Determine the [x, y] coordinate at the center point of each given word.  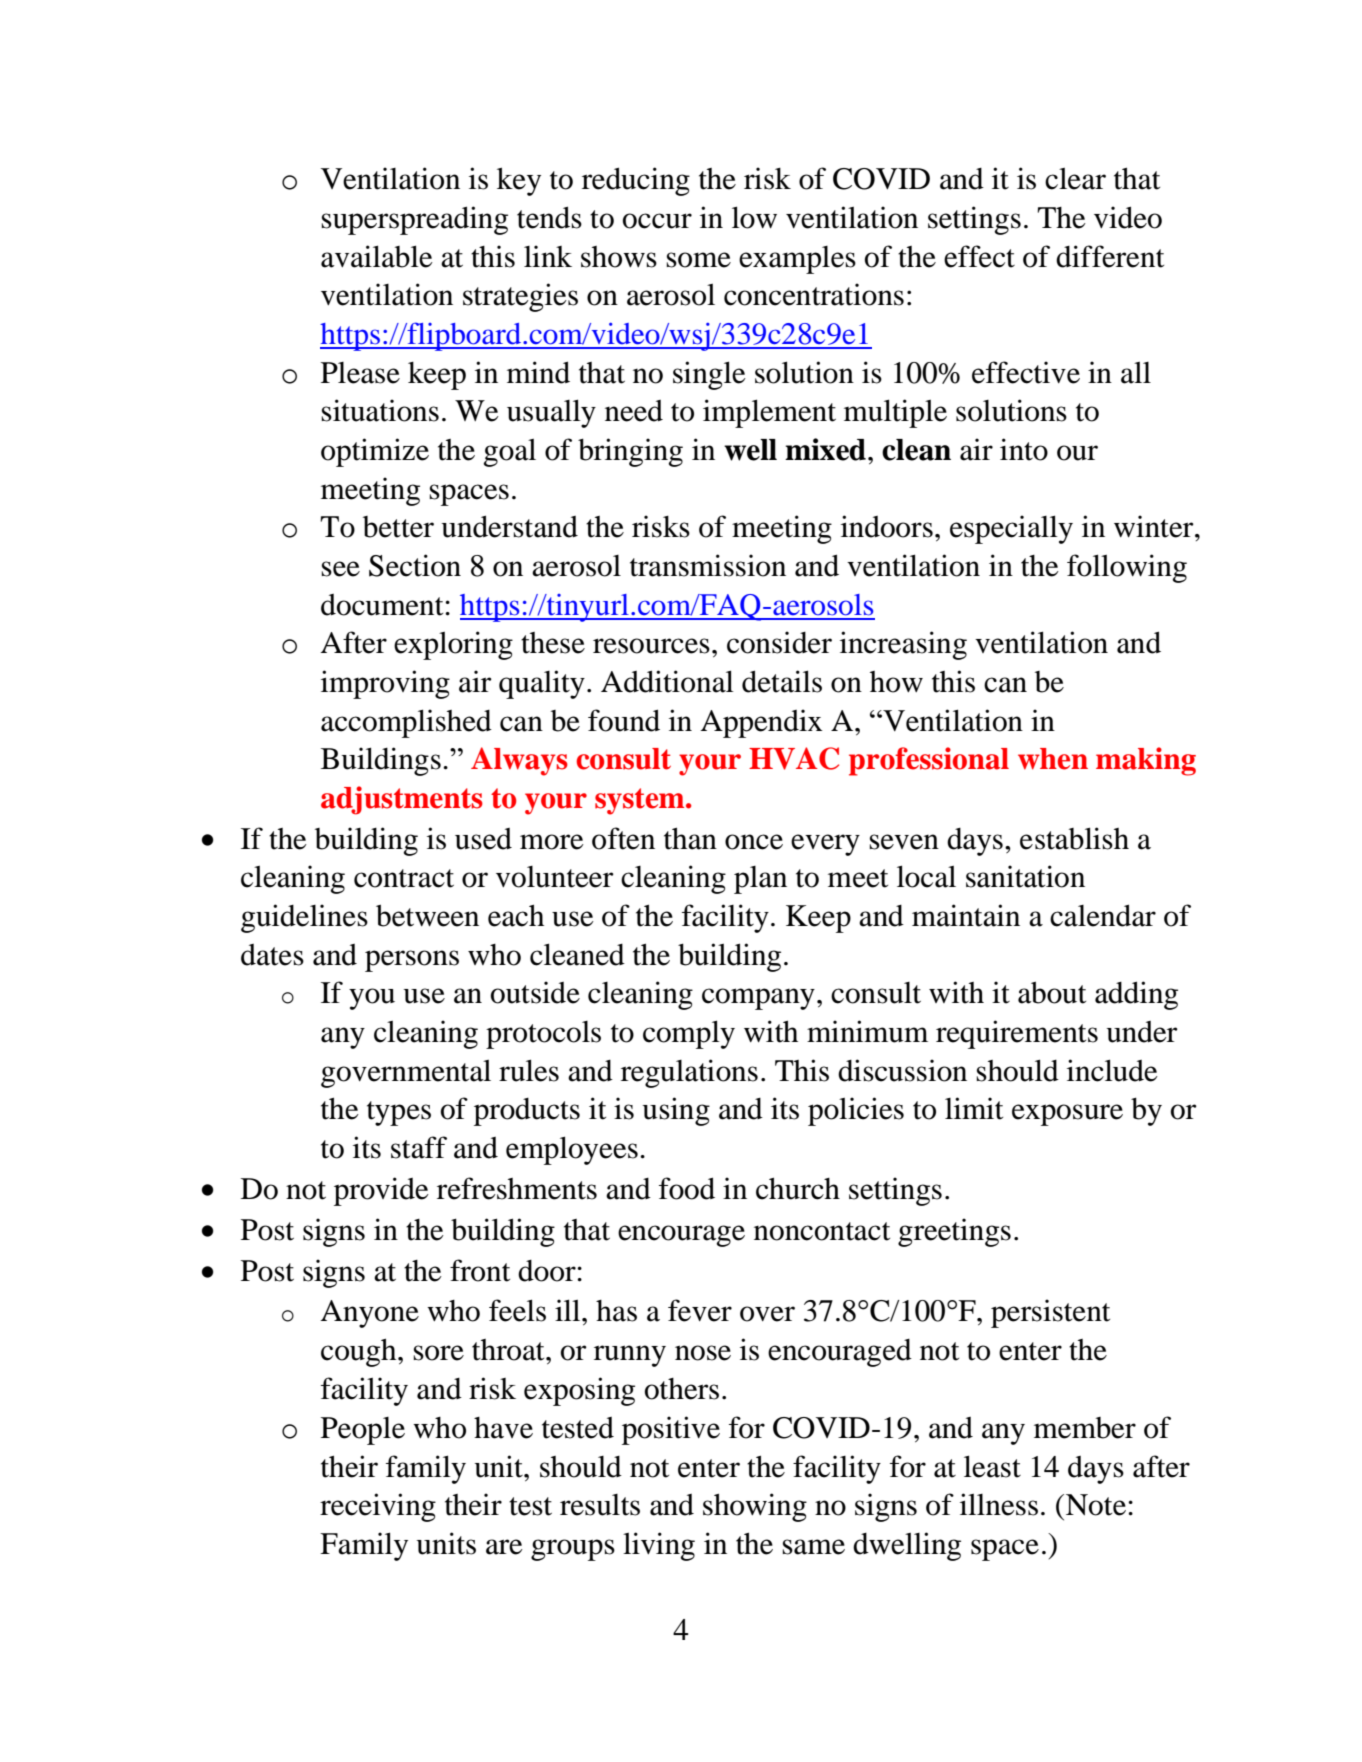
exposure [1067, 1115]
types [399, 1113]
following [1127, 568]
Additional [667, 681]
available [377, 256]
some [698, 260]
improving [385, 684]
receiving [378, 1507]
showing [755, 1507]
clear [1075, 179]
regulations [689, 1073]
